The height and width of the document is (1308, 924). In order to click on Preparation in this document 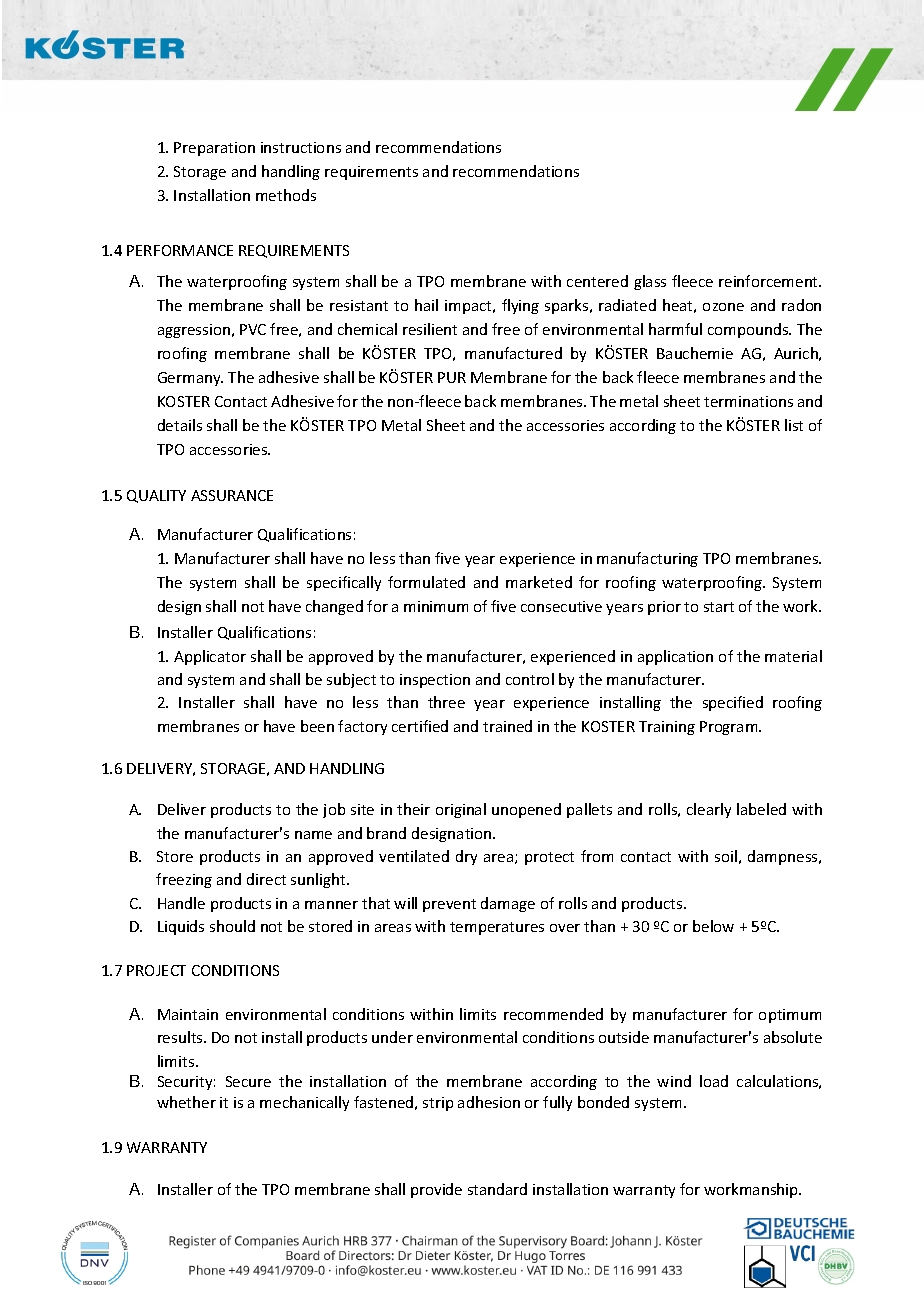, I will do `click(214, 149)`.
